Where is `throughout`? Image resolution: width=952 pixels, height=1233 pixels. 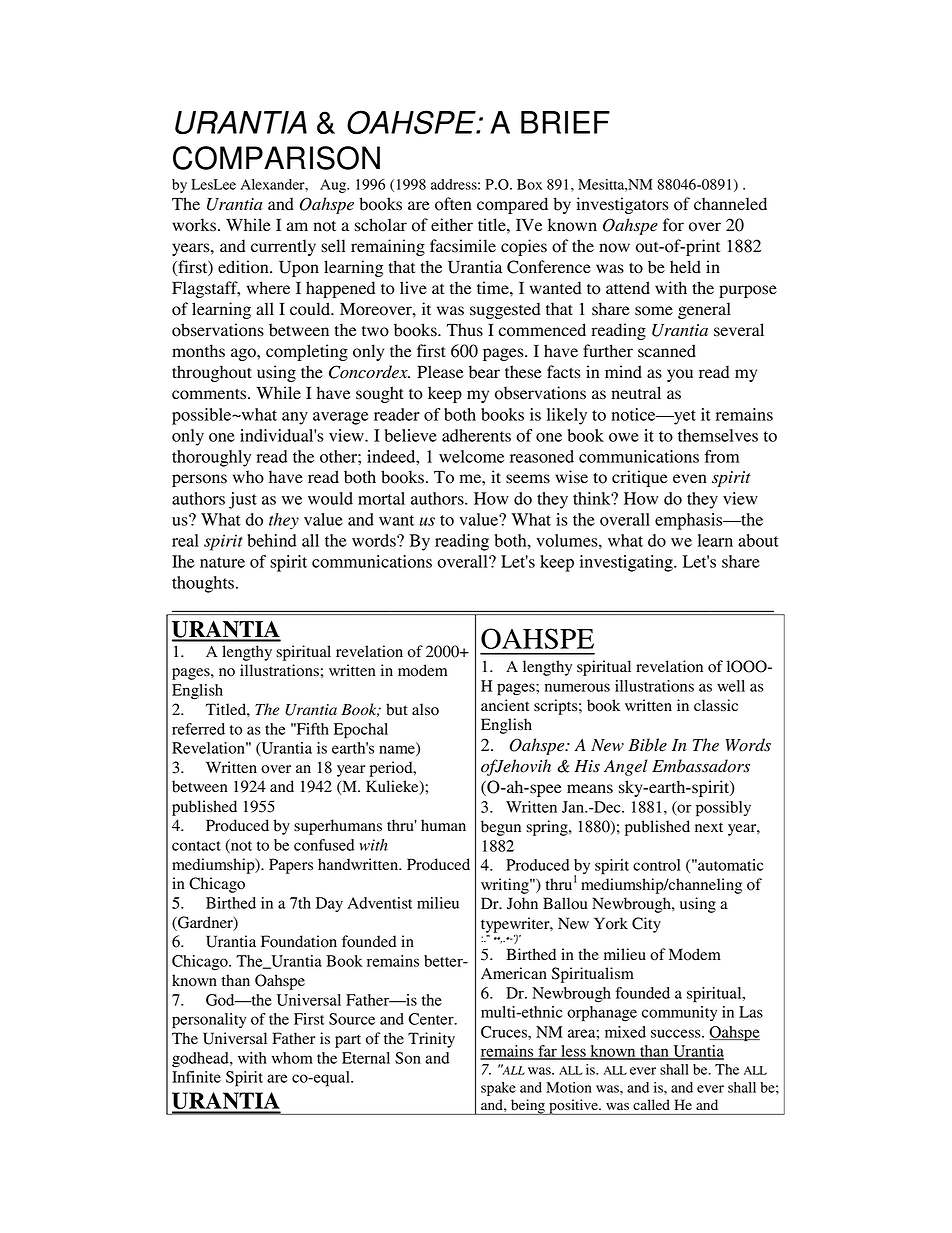
throughout is located at coordinates (212, 373).
